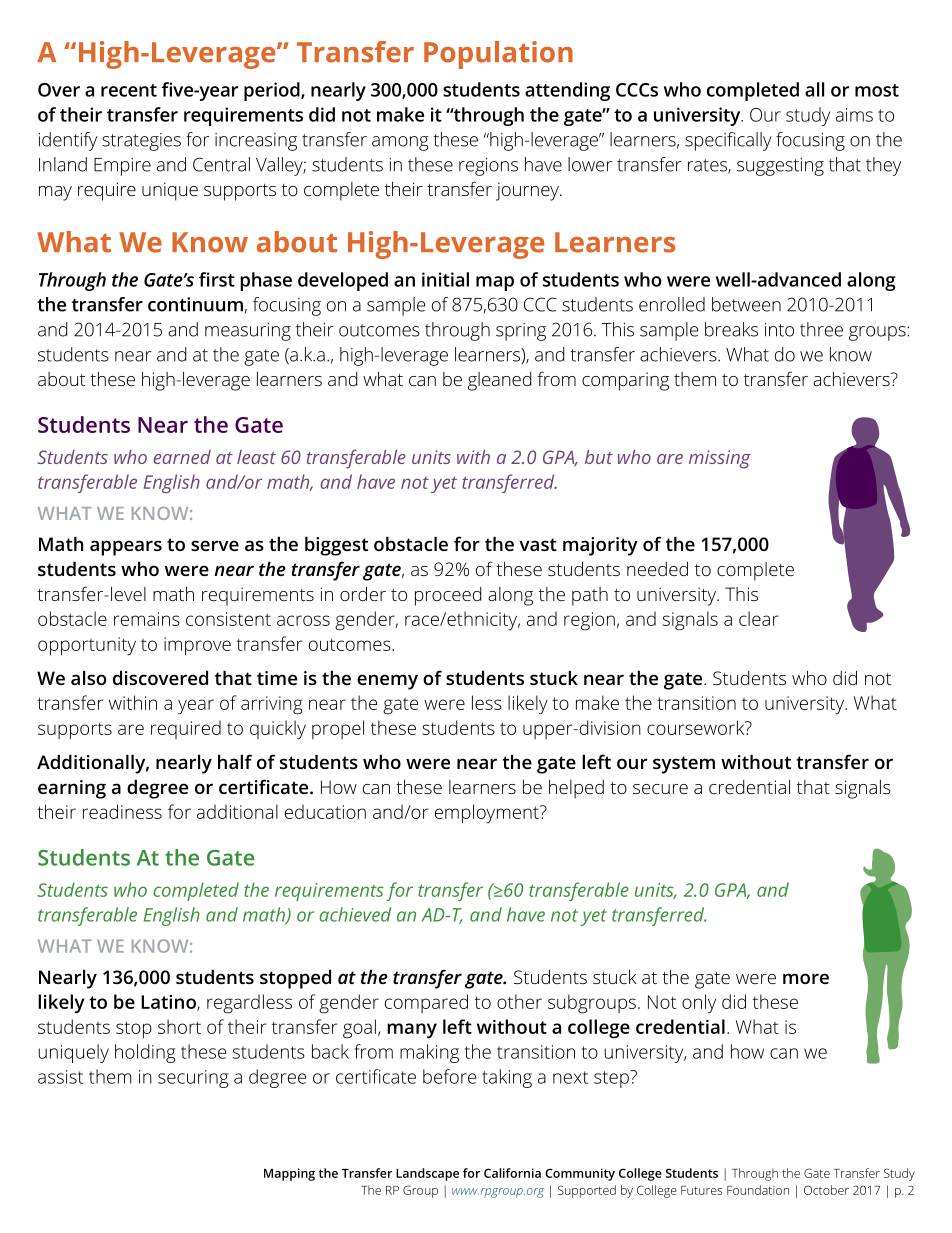 The height and width of the screenshot is (1233, 952). I want to click on aims, so click(854, 115).
